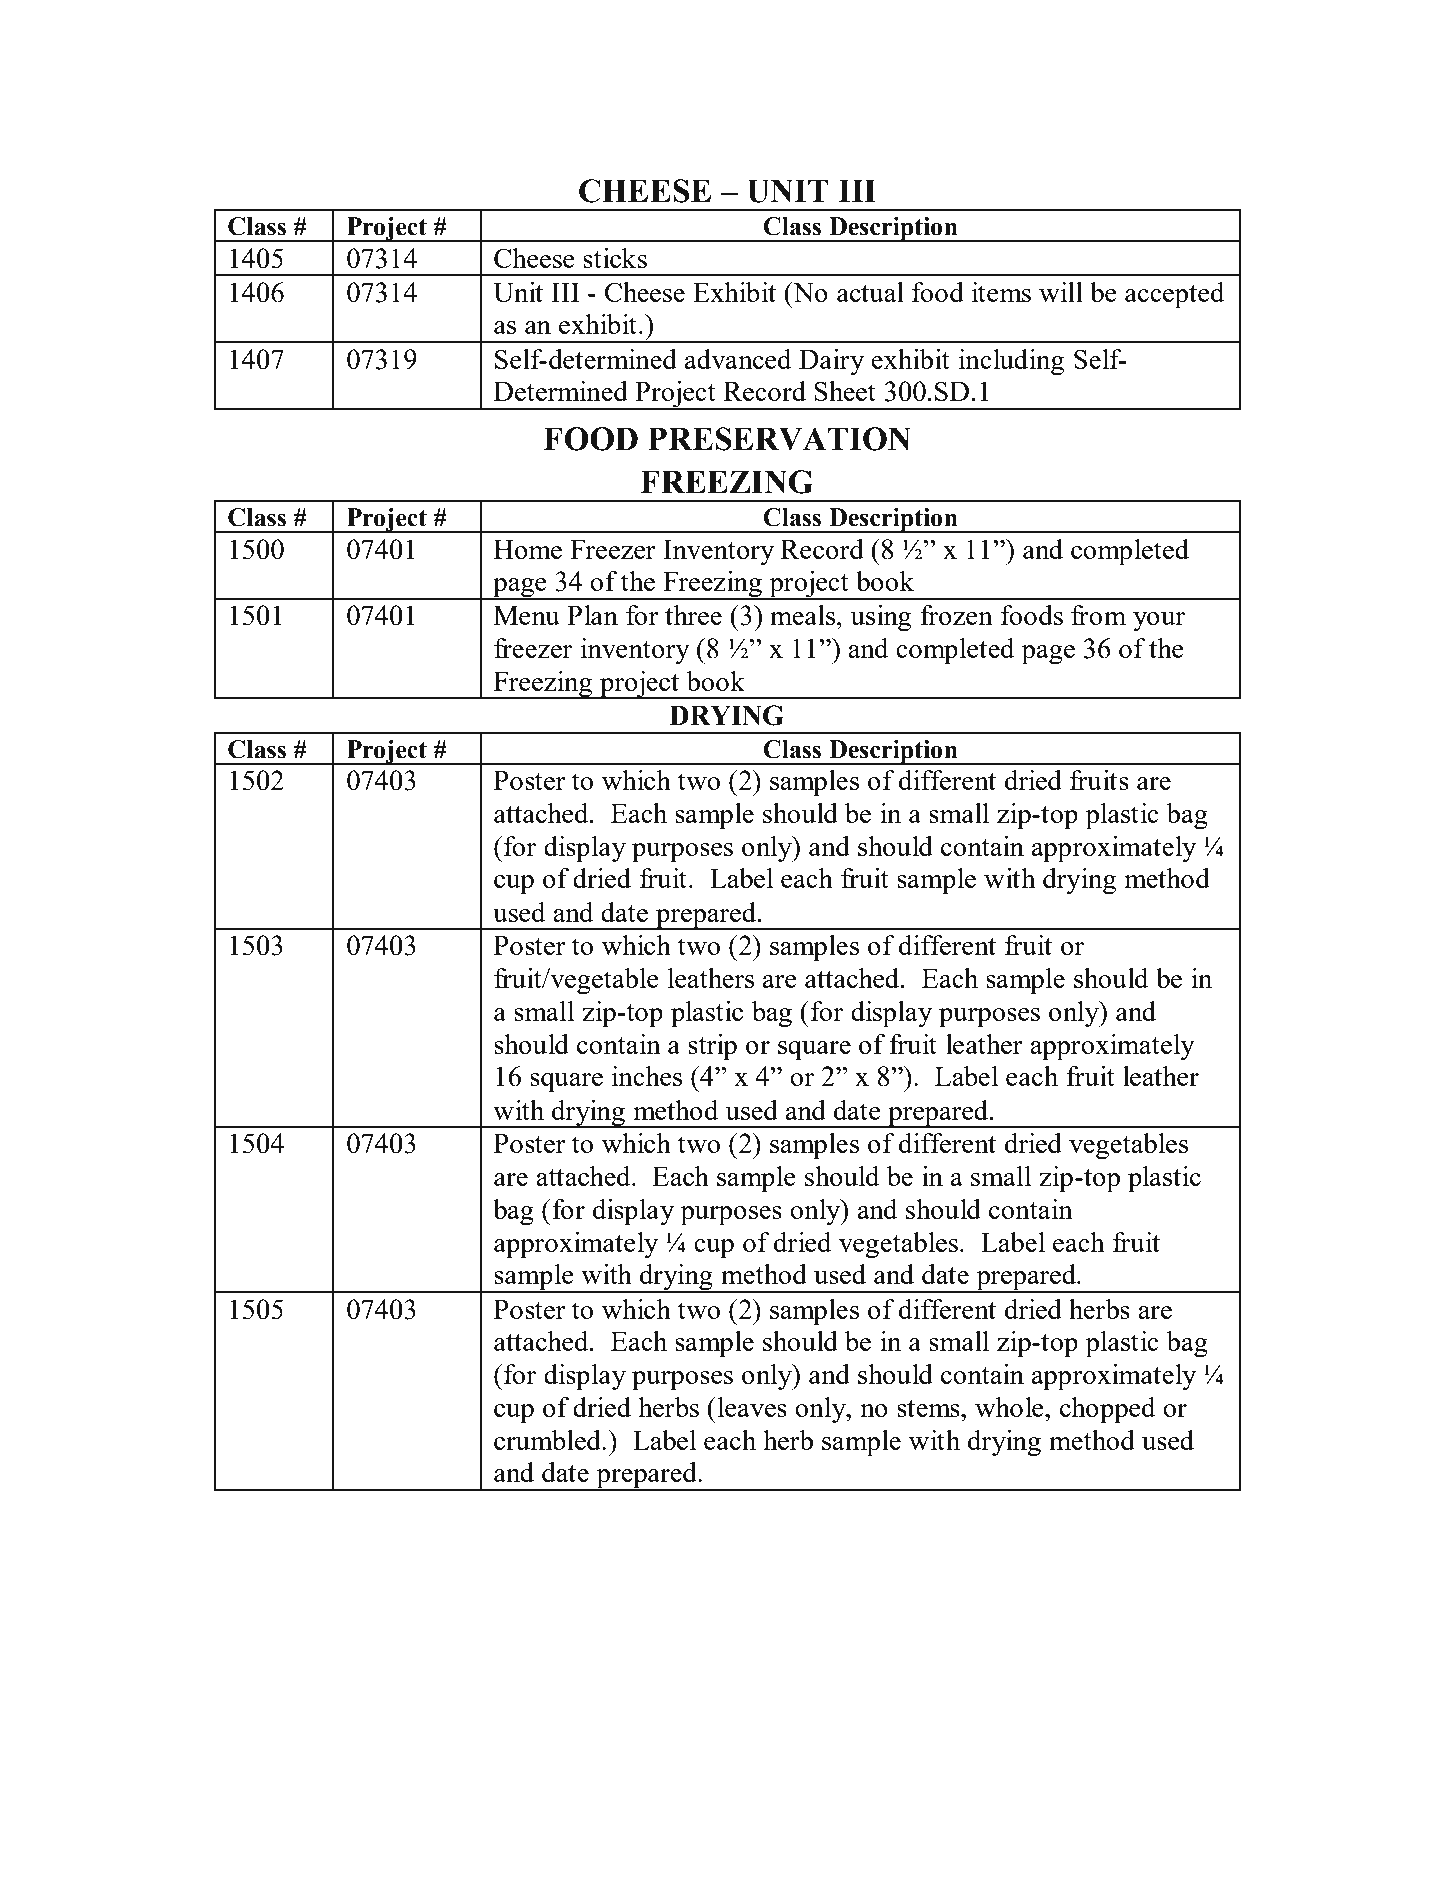 The height and width of the screenshot is (1883, 1455). What do you see at coordinates (752, 1407) in the screenshot?
I see `leaves` at bounding box center [752, 1407].
